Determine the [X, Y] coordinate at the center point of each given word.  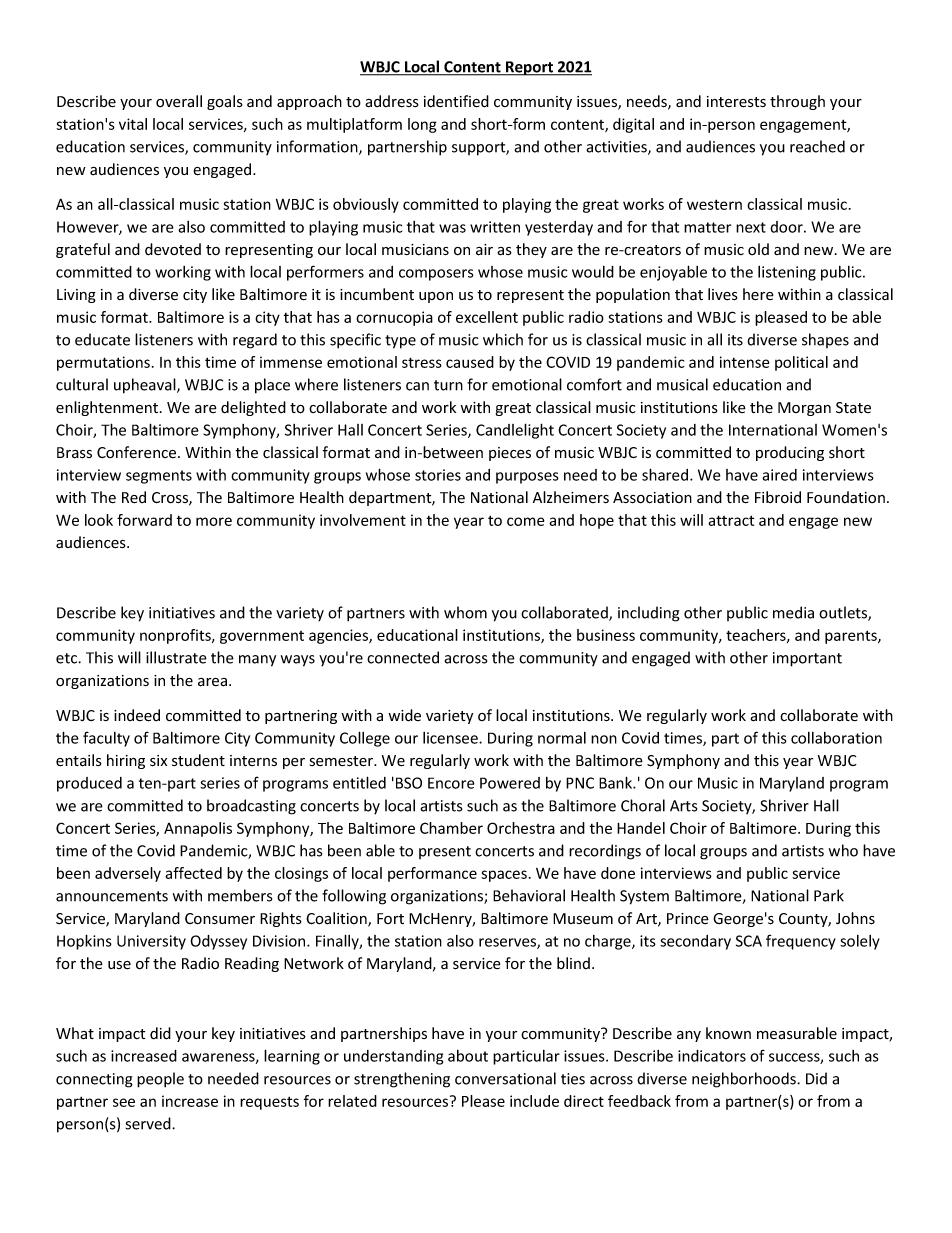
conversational [505, 1078]
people [160, 1080]
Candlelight [515, 431]
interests [736, 102]
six [158, 761]
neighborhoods [745, 1080]
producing [790, 453]
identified [456, 101]
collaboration [836, 738]
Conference [138, 452]
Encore [451, 783]
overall [179, 101]
